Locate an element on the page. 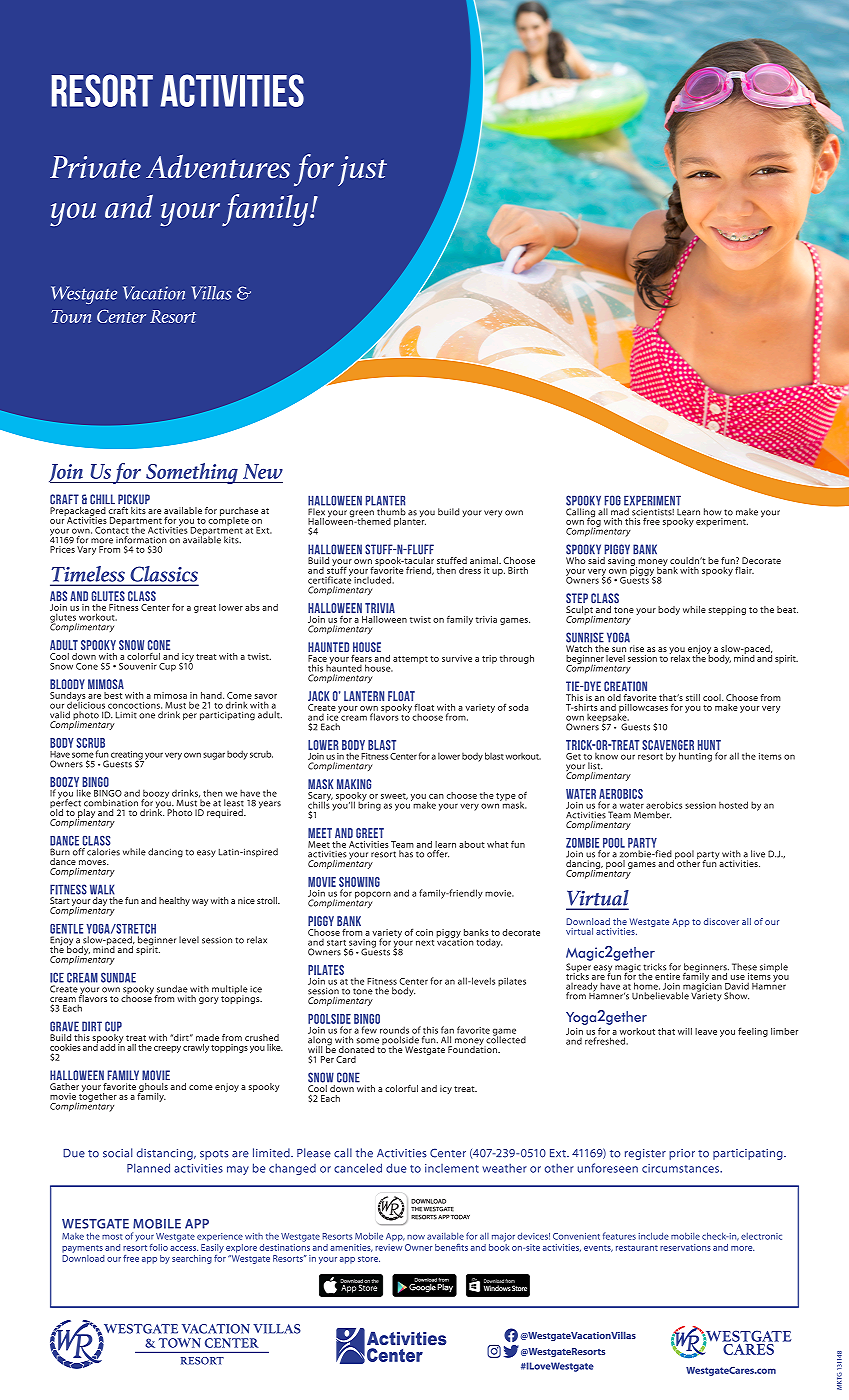  reservations is located at coordinates (685, 1247).
